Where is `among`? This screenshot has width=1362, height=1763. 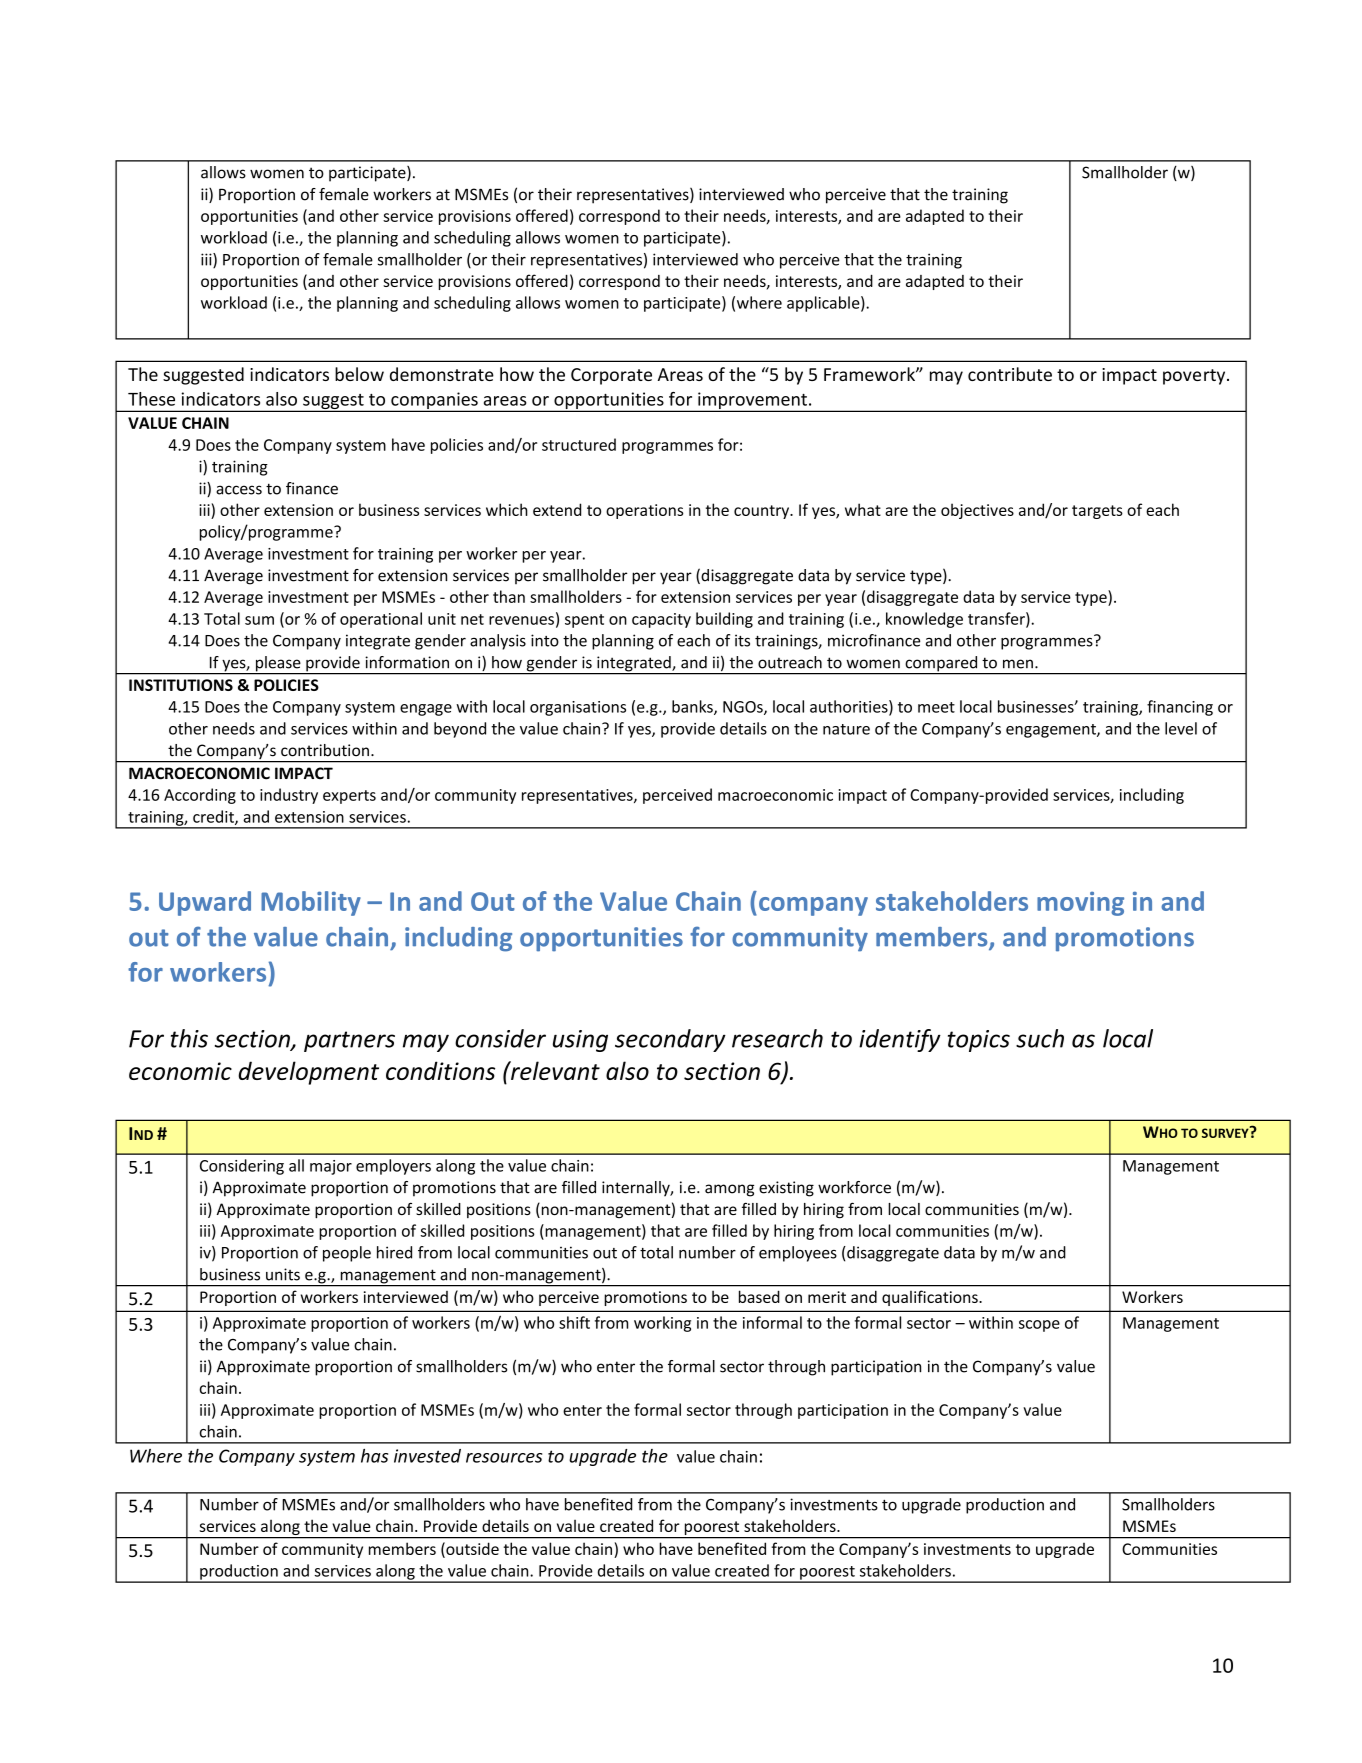 among is located at coordinates (729, 1190).
